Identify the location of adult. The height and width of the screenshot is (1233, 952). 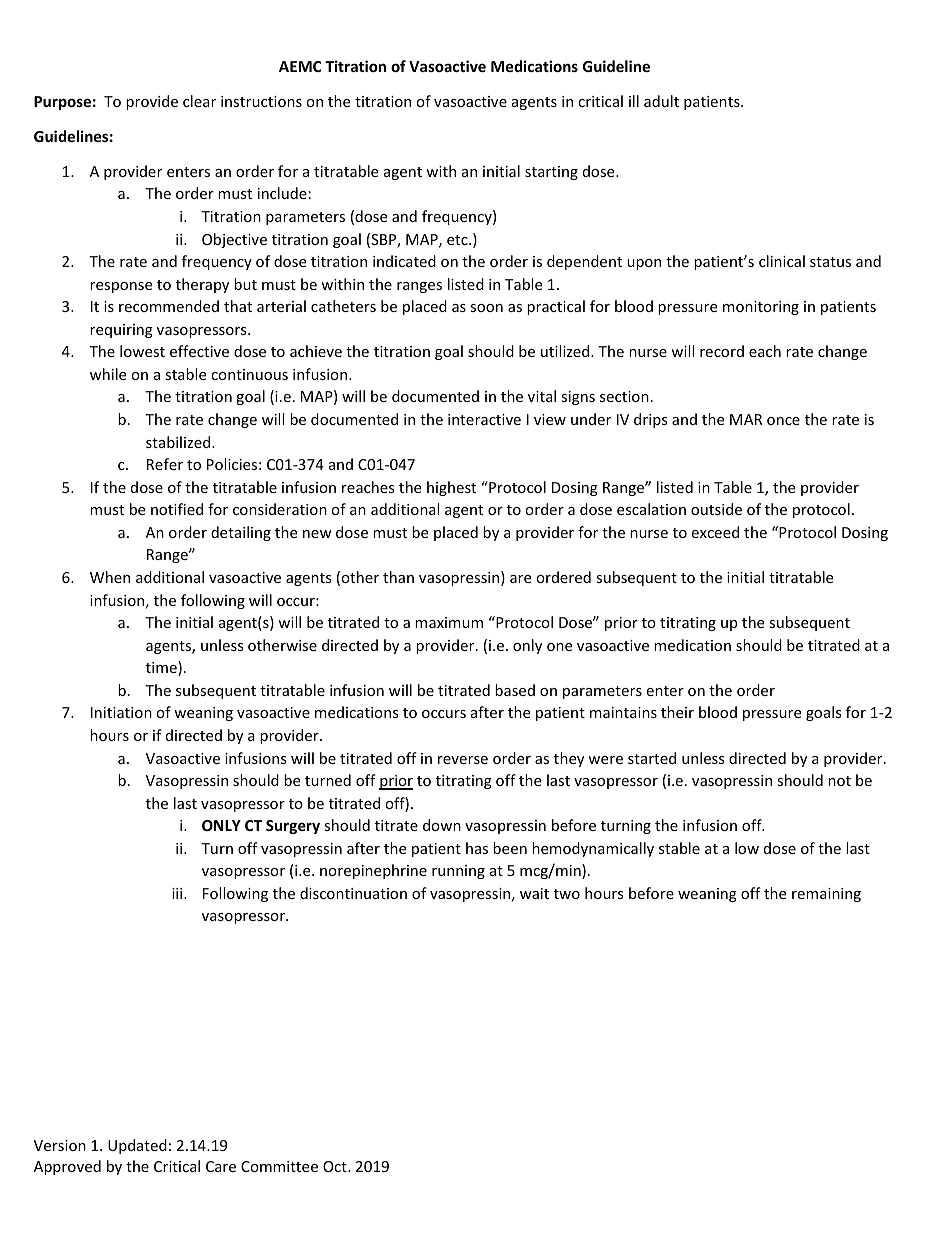
(661, 101).
